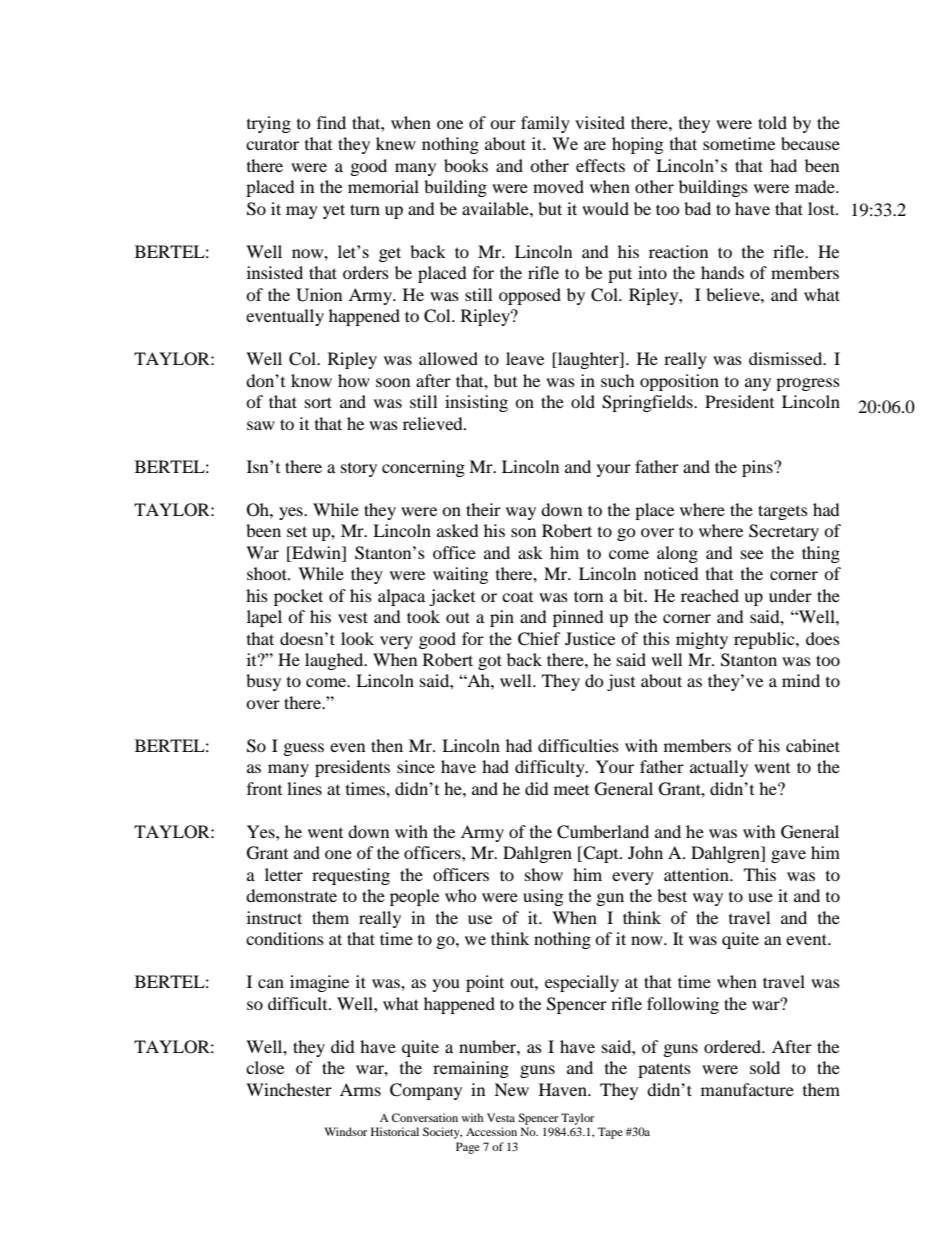 This screenshot has width=952, height=1233. Describe the element at coordinates (758, 468) in the screenshot. I see `pins` at that location.
